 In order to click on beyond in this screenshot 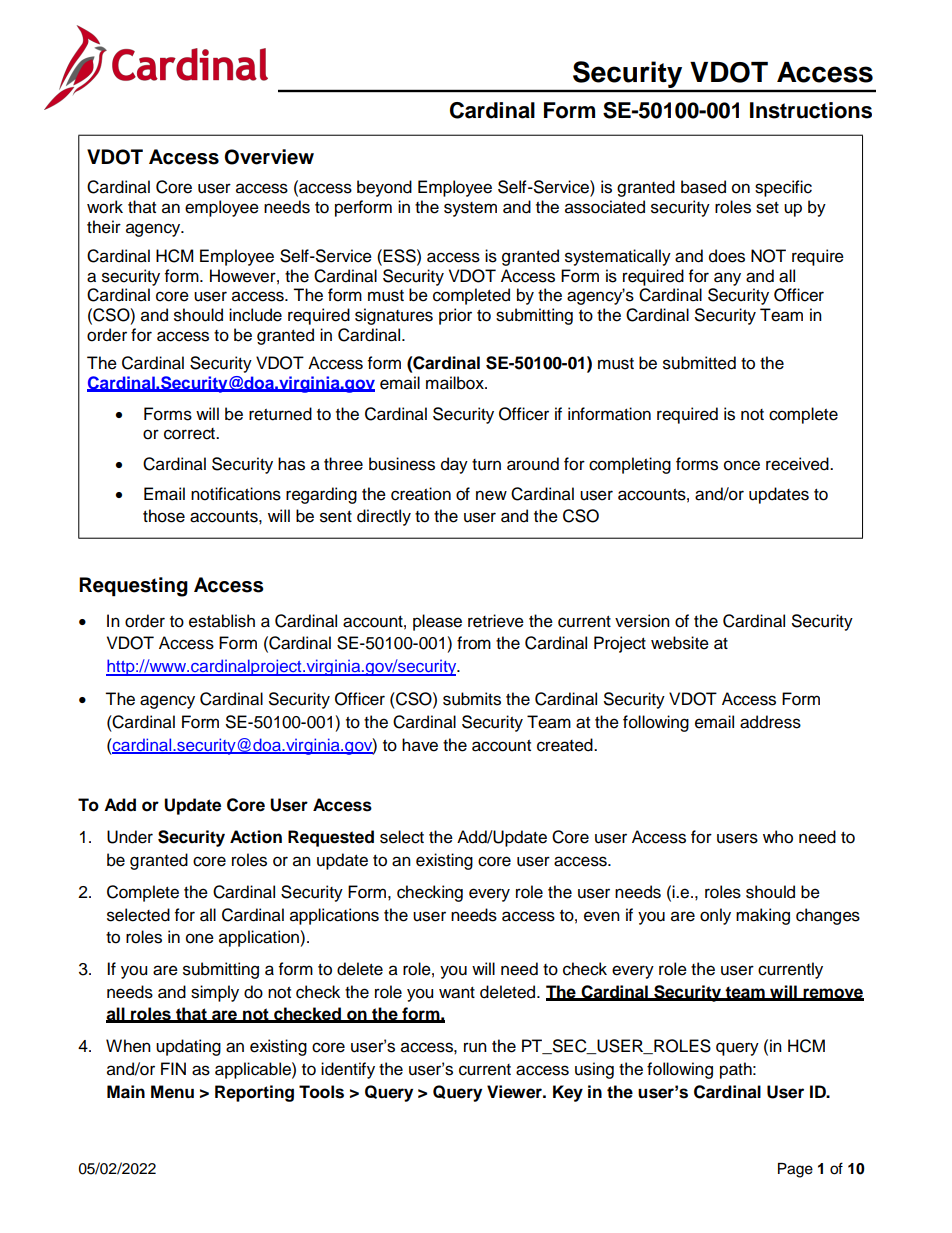, I will do `click(384, 188)`.
